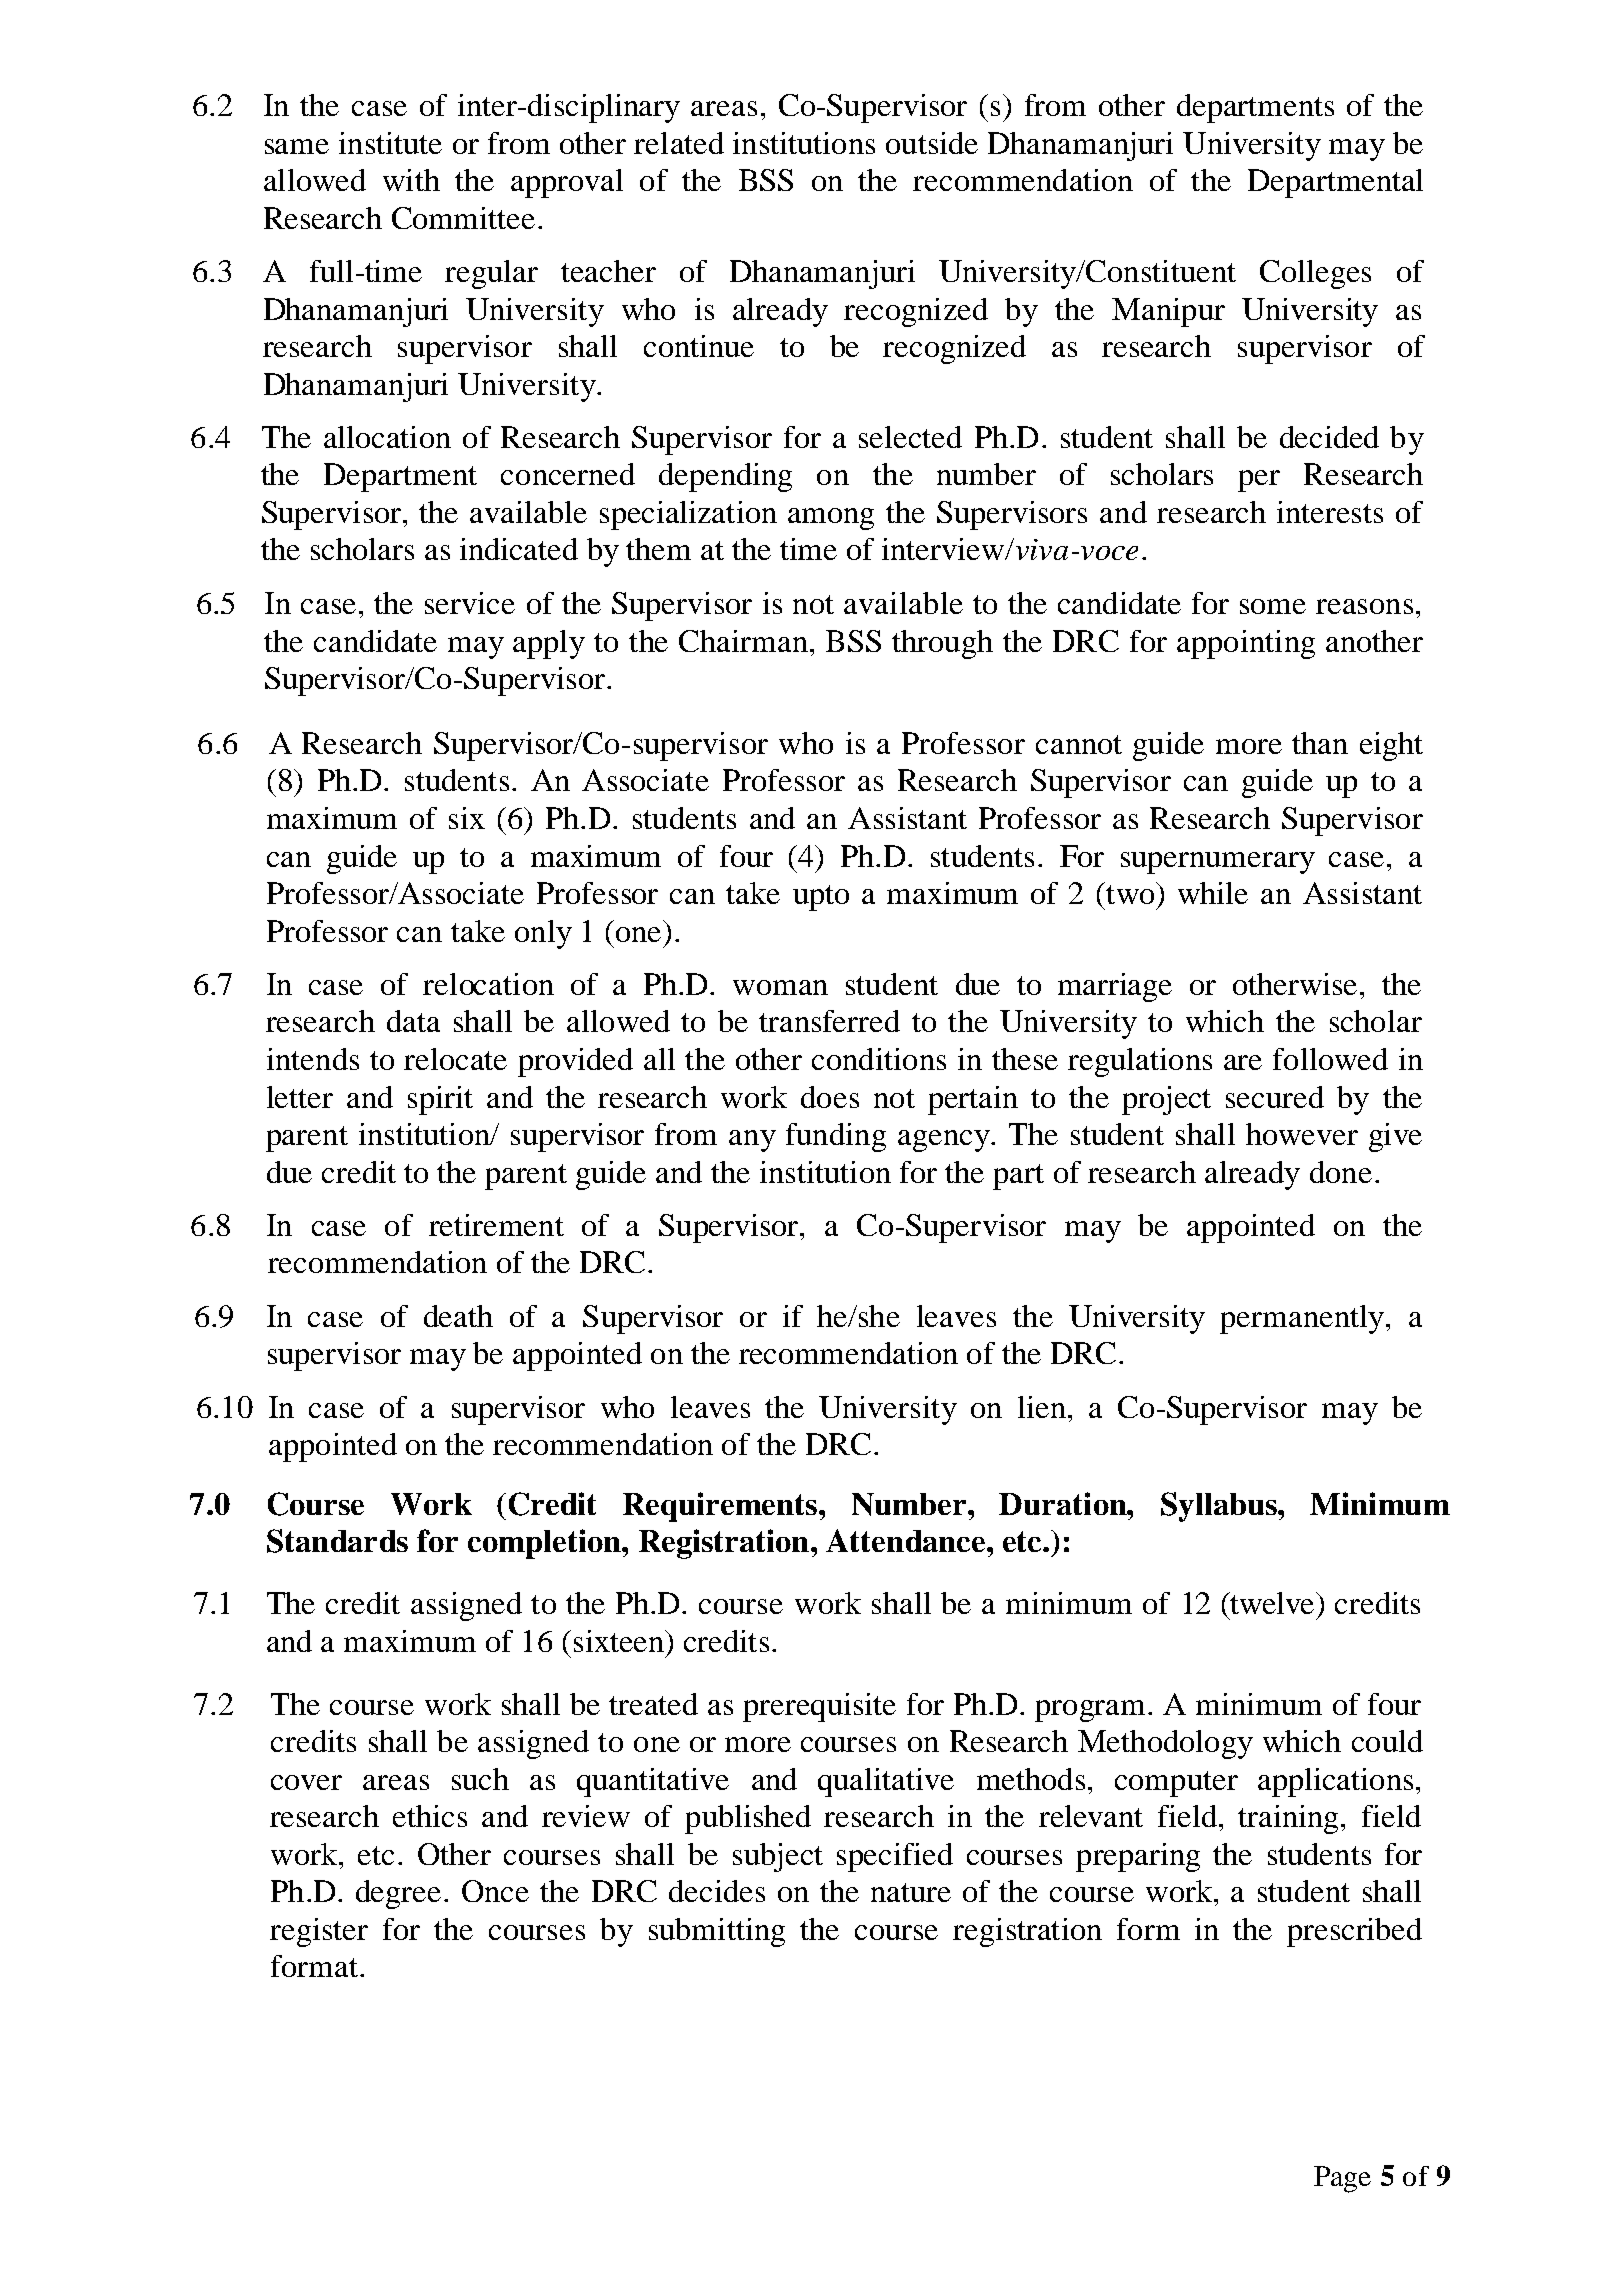 The height and width of the screenshot is (2289, 1619). What do you see at coordinates (411, 180) in the screenshot?
I see `with` at bounding box center [411, 180].
